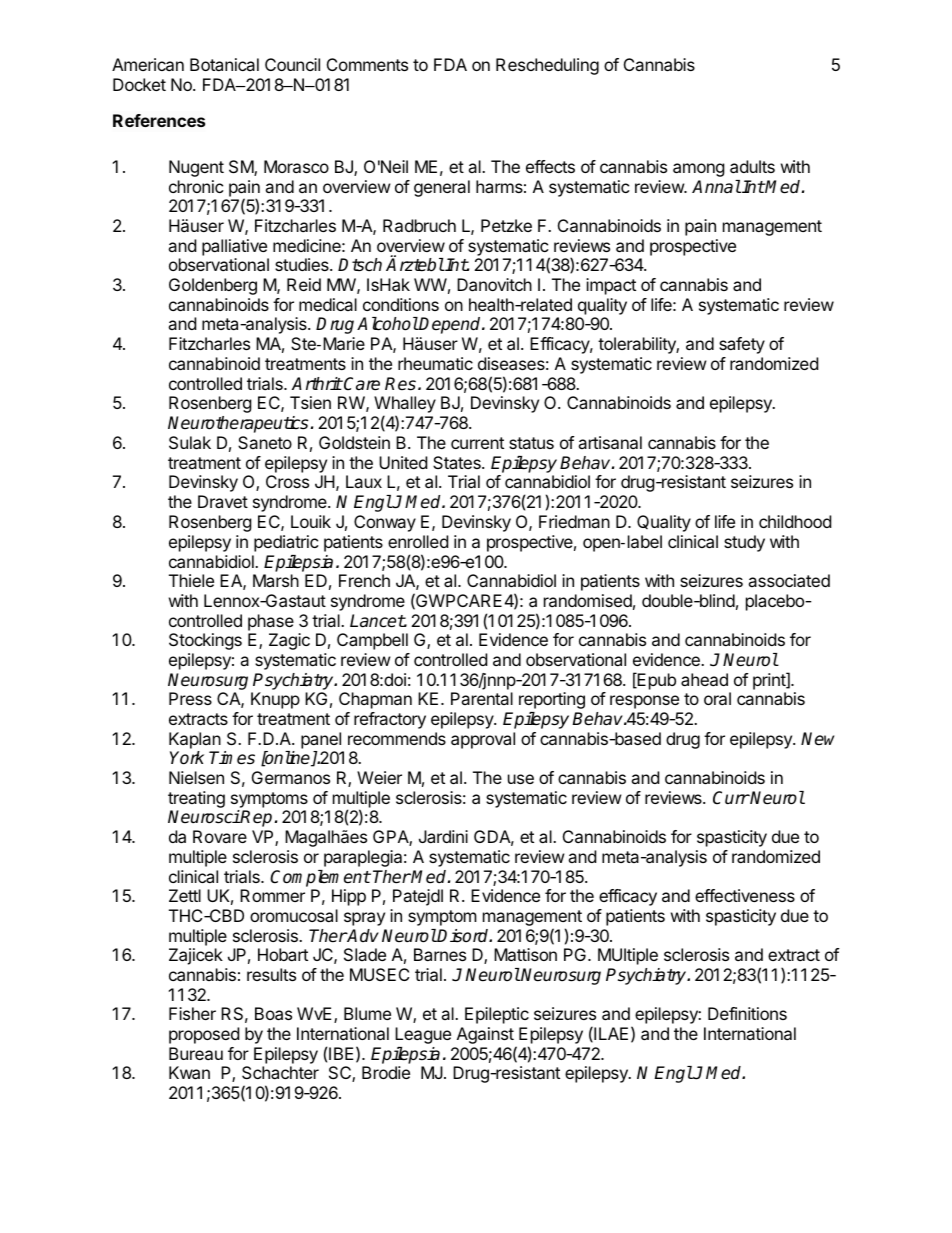  Describe the element at coordinates (418, 541) in the screenshot. I see `enrolled` at that location.
